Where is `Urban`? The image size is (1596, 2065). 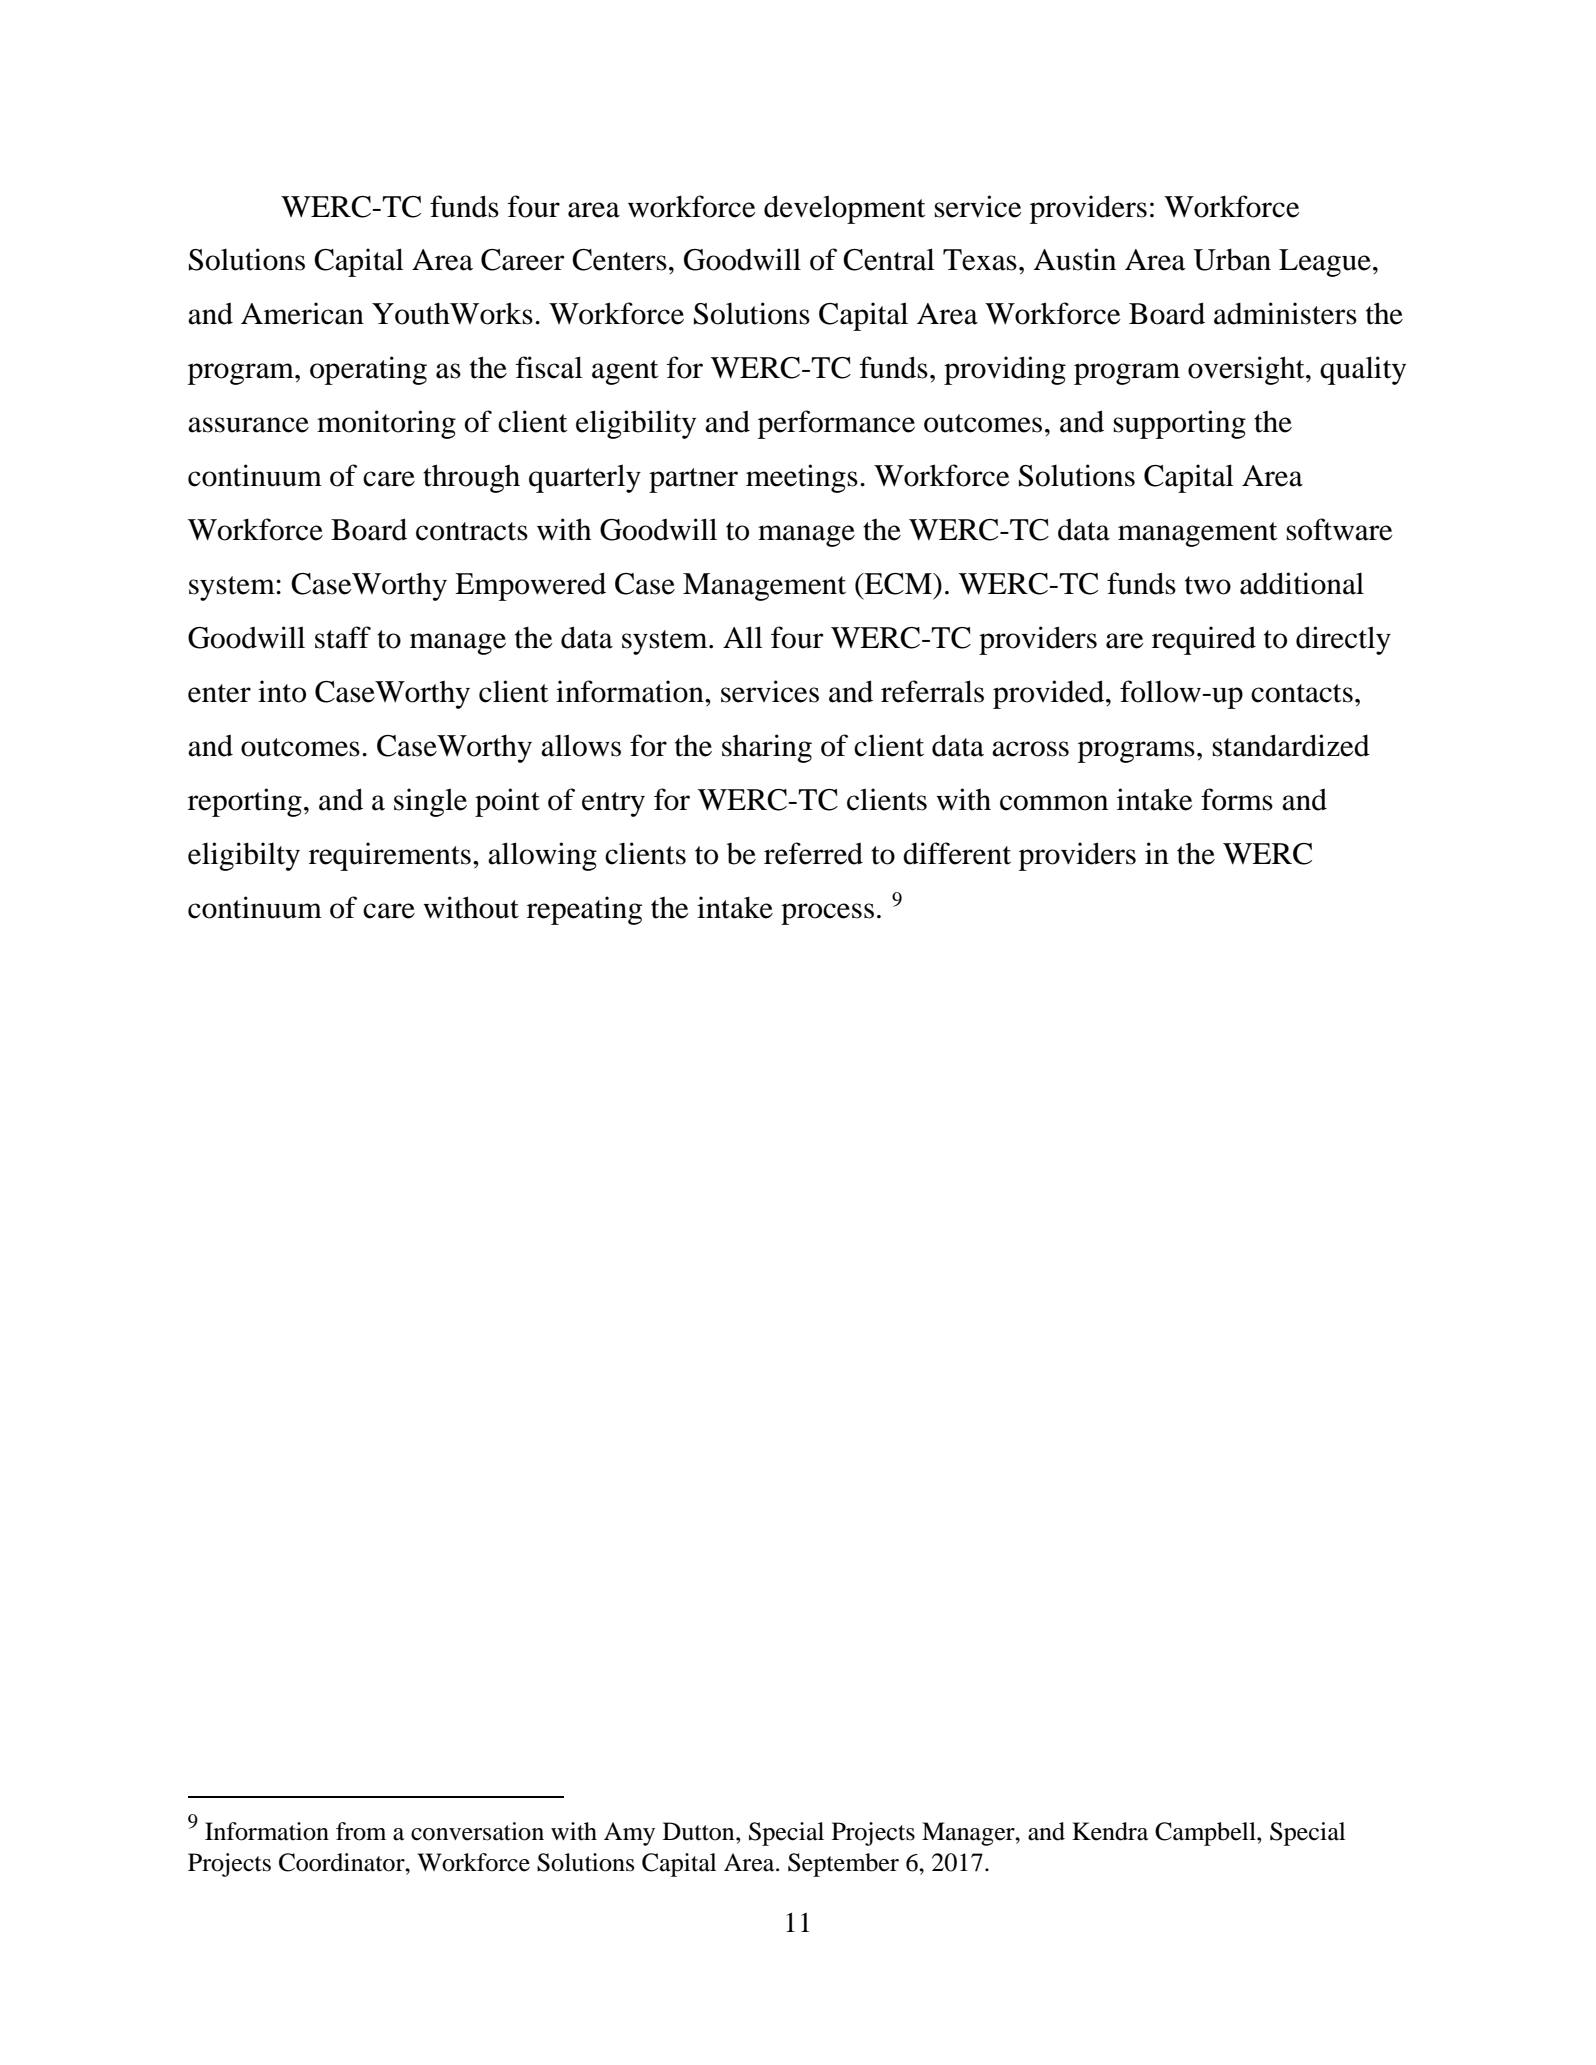 Urban is located at coordinates (1232, 259).
